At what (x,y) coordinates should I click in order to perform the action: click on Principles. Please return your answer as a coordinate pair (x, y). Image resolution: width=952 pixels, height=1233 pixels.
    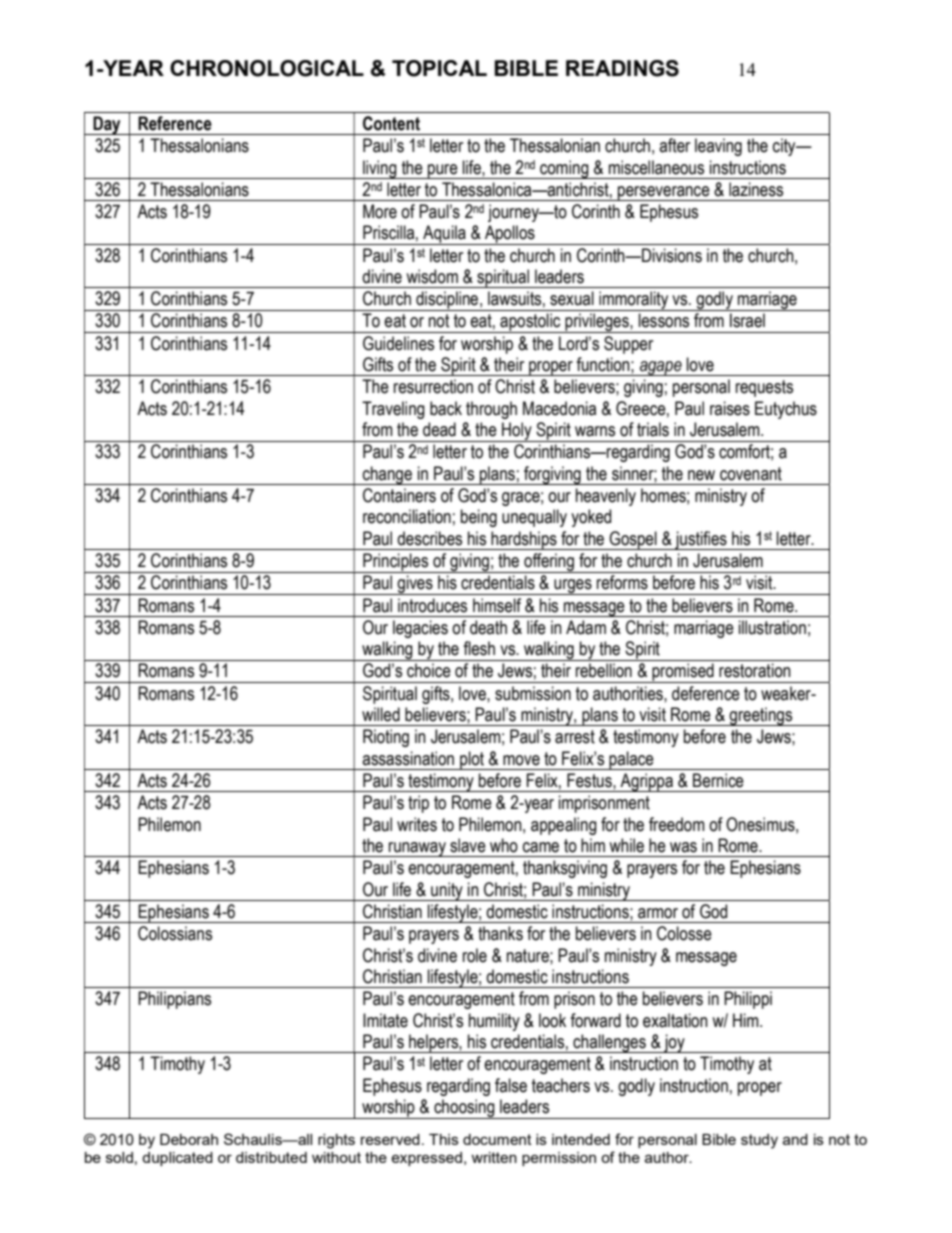
    Looking at the image, I should click on (396, 563).
